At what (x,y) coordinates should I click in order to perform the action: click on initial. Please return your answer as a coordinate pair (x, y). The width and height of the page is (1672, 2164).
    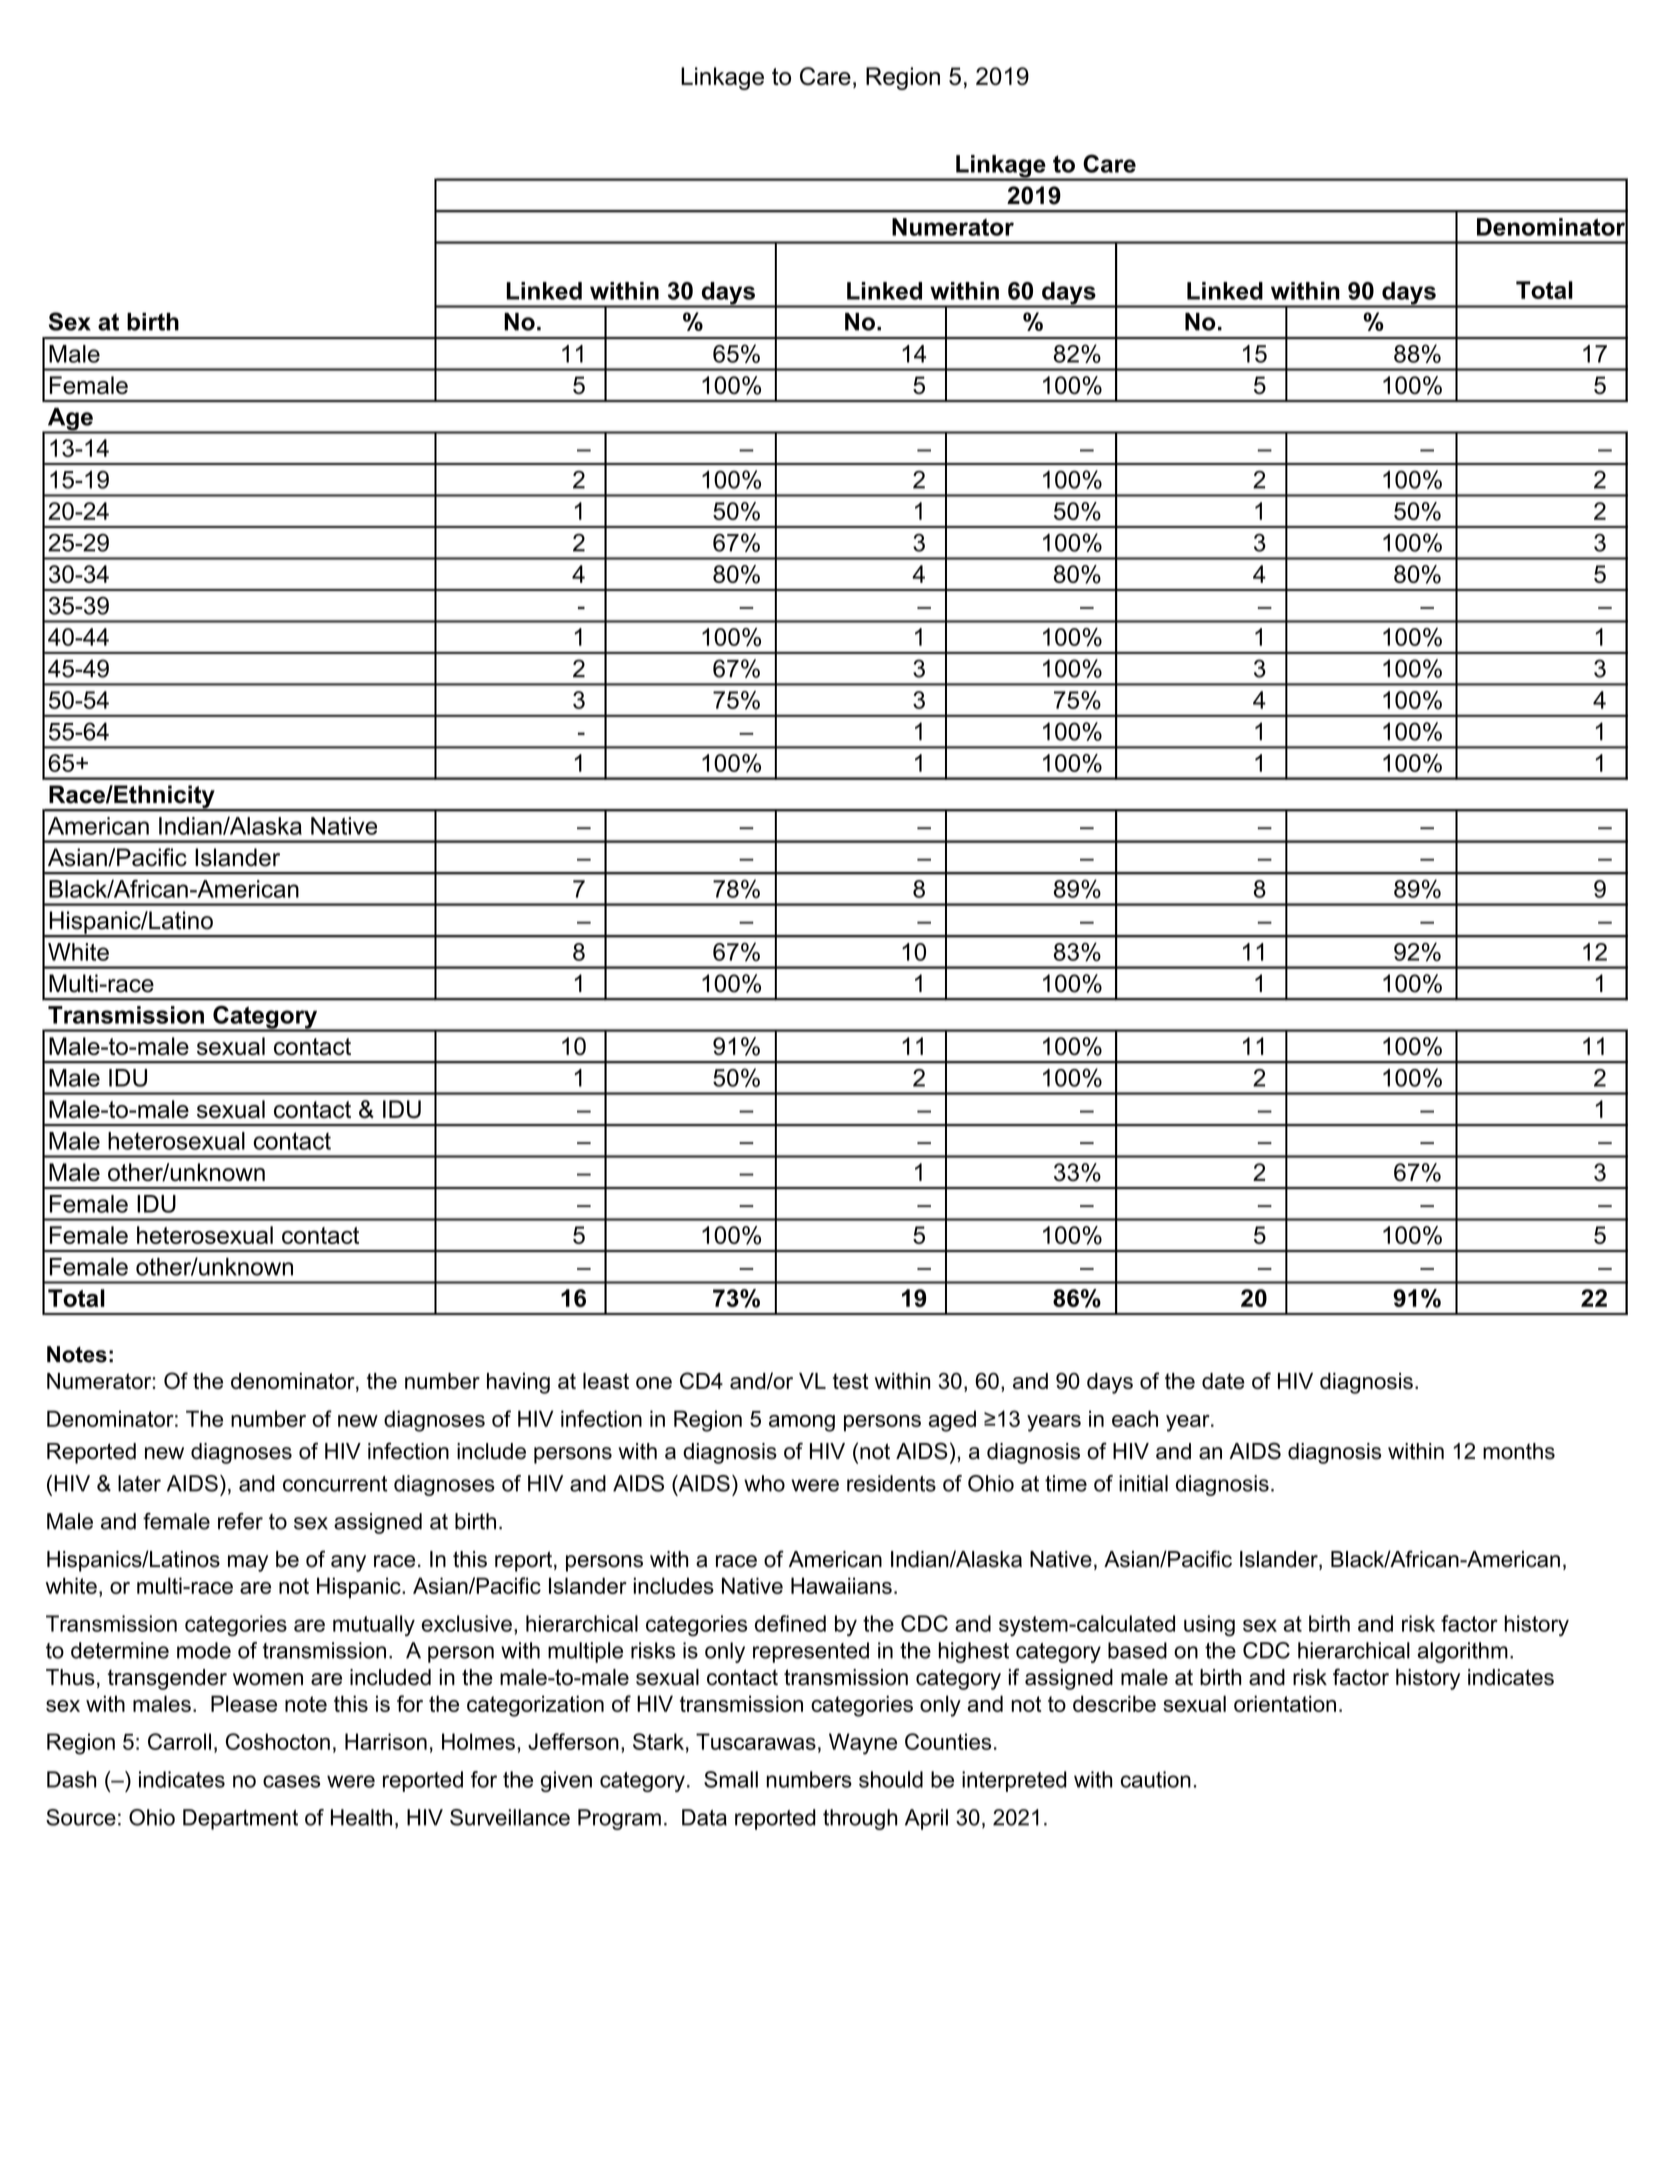
    Looking at the image, I should click on (1143, 1483).
